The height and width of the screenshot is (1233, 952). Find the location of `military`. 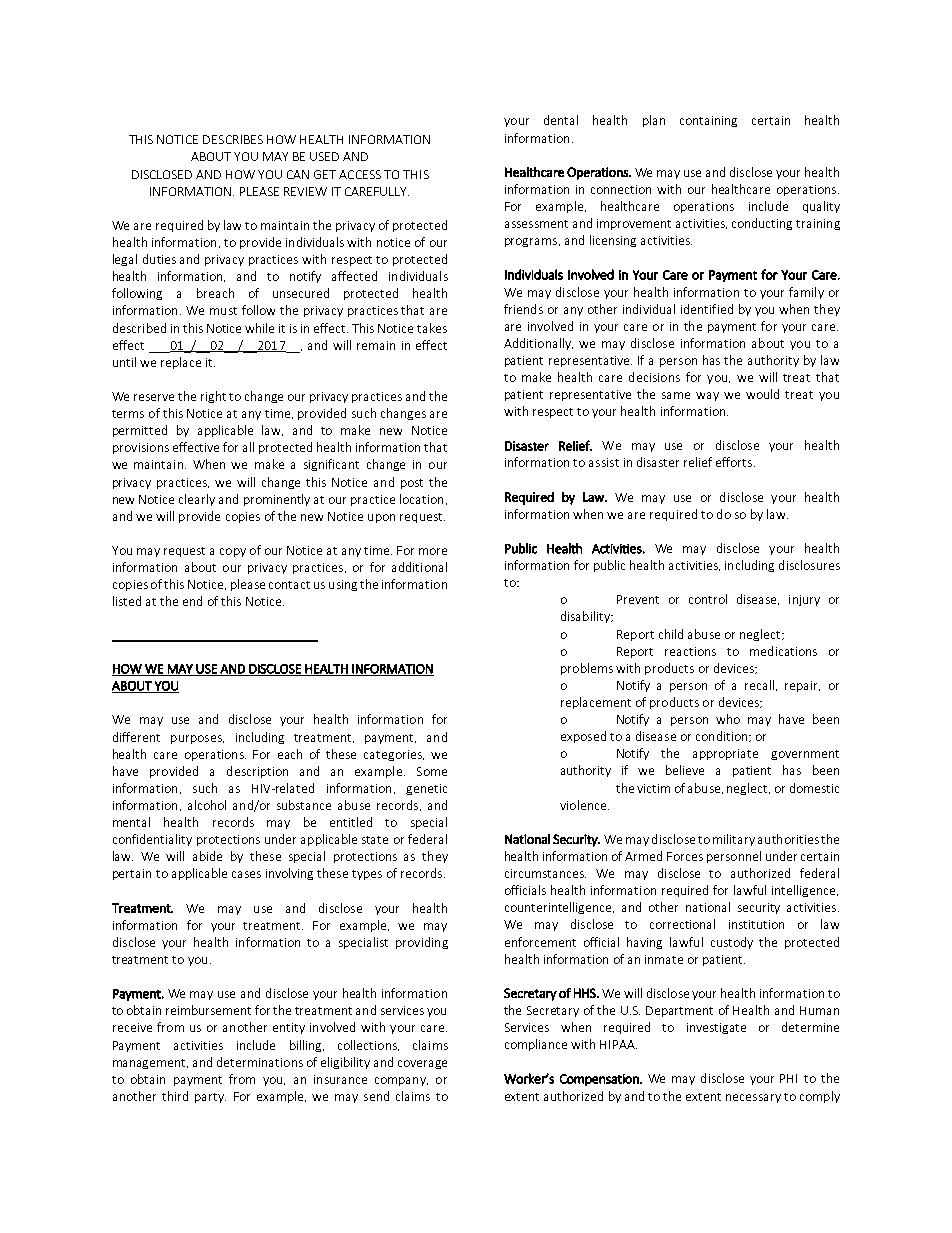

military is located at coordinates (734, 840).
